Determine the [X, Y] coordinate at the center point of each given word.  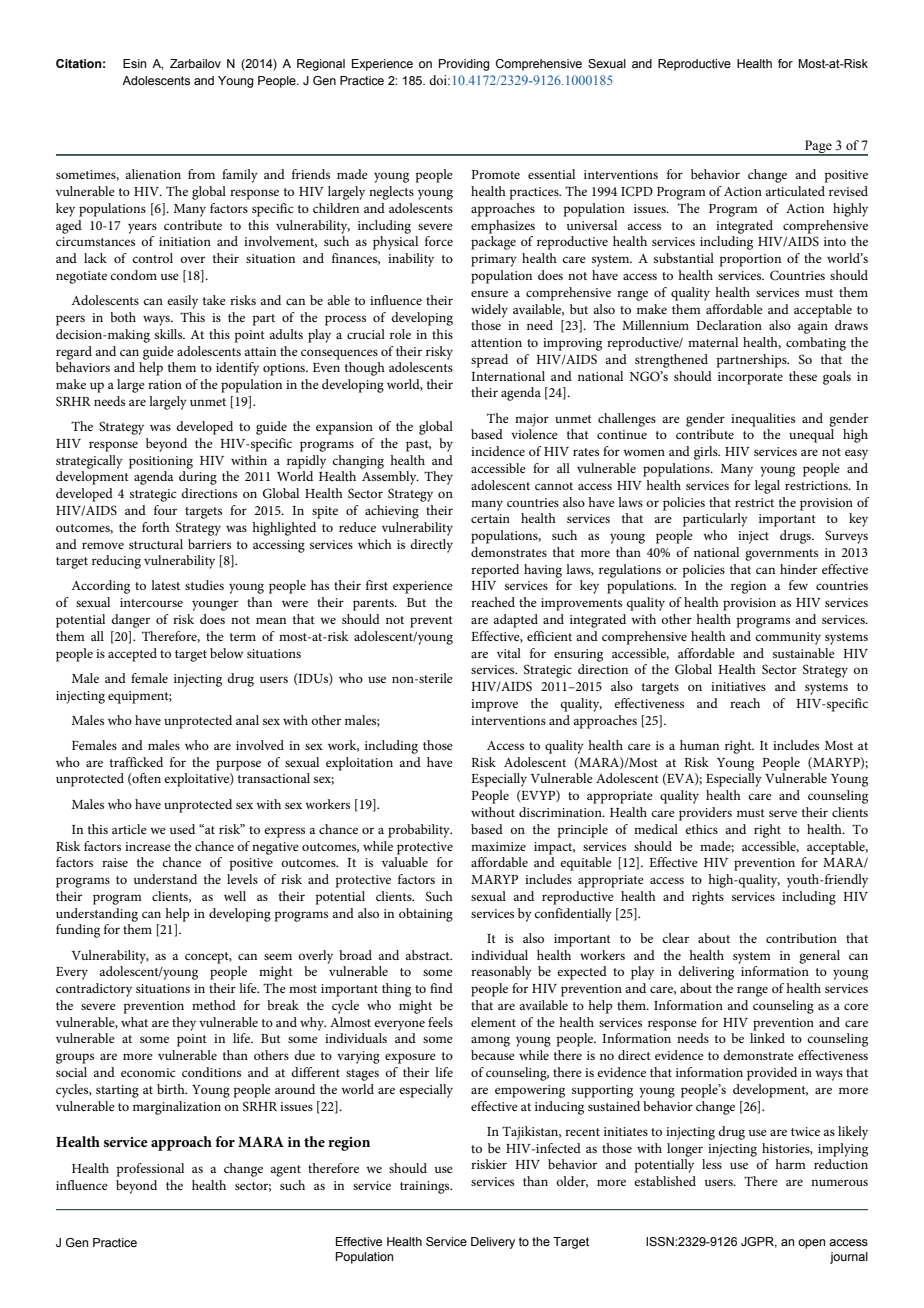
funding [78, 931]
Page [818, 147]
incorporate [750, 378]
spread [489, 361]
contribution [801, 938]
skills [170, 334]
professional [150, 1170]
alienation [153, 174]
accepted [132, 655]
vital [509, 653]
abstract [428, 955]
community [788, 638]
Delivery [493, 1243]
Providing [464, 65]
